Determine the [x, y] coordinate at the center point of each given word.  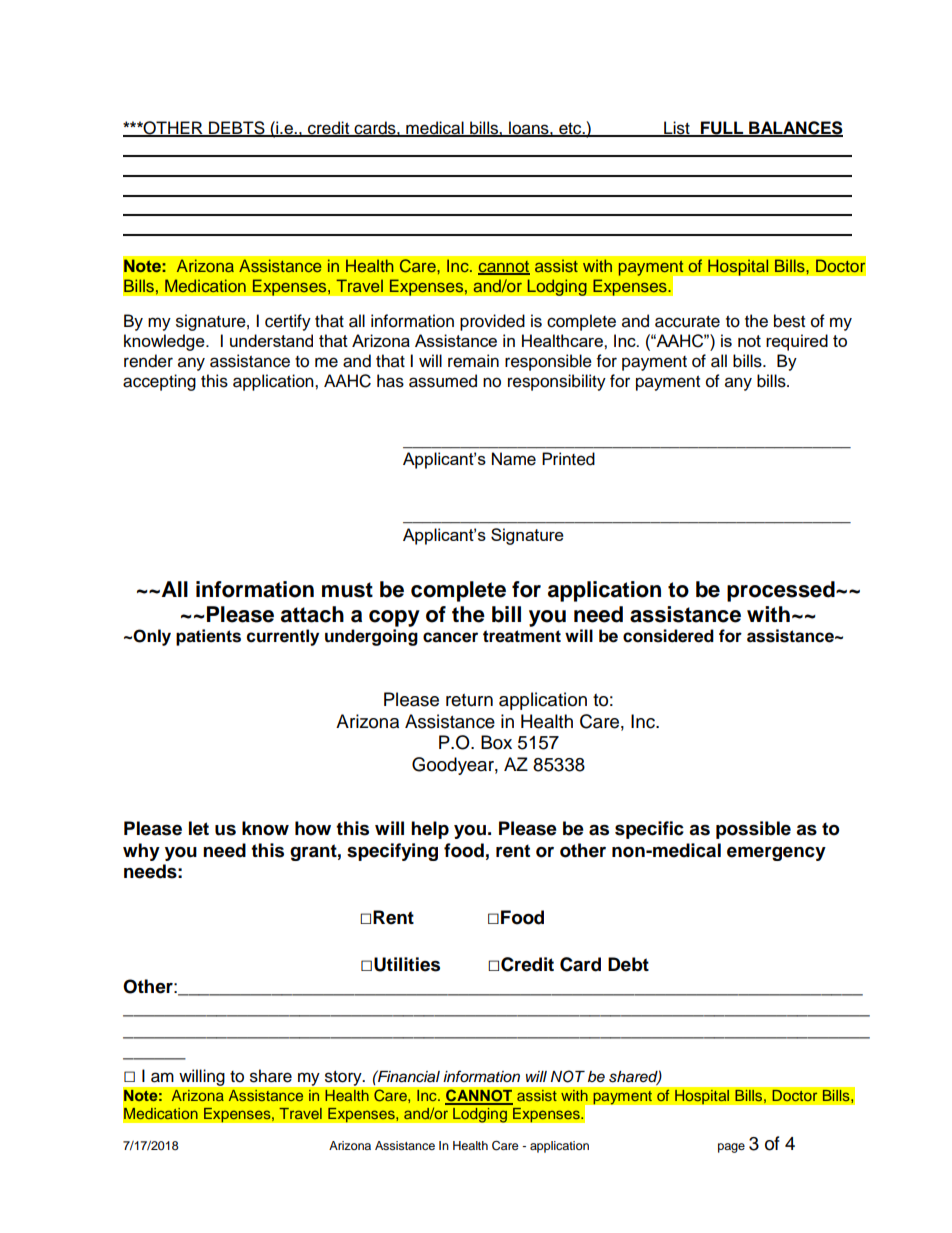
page [731, 1148]
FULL [722, 129]
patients [208, 637]
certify [288, 322]
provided [492, 322]
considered [668, 636]
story [344, 1078]
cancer [450, 637]
